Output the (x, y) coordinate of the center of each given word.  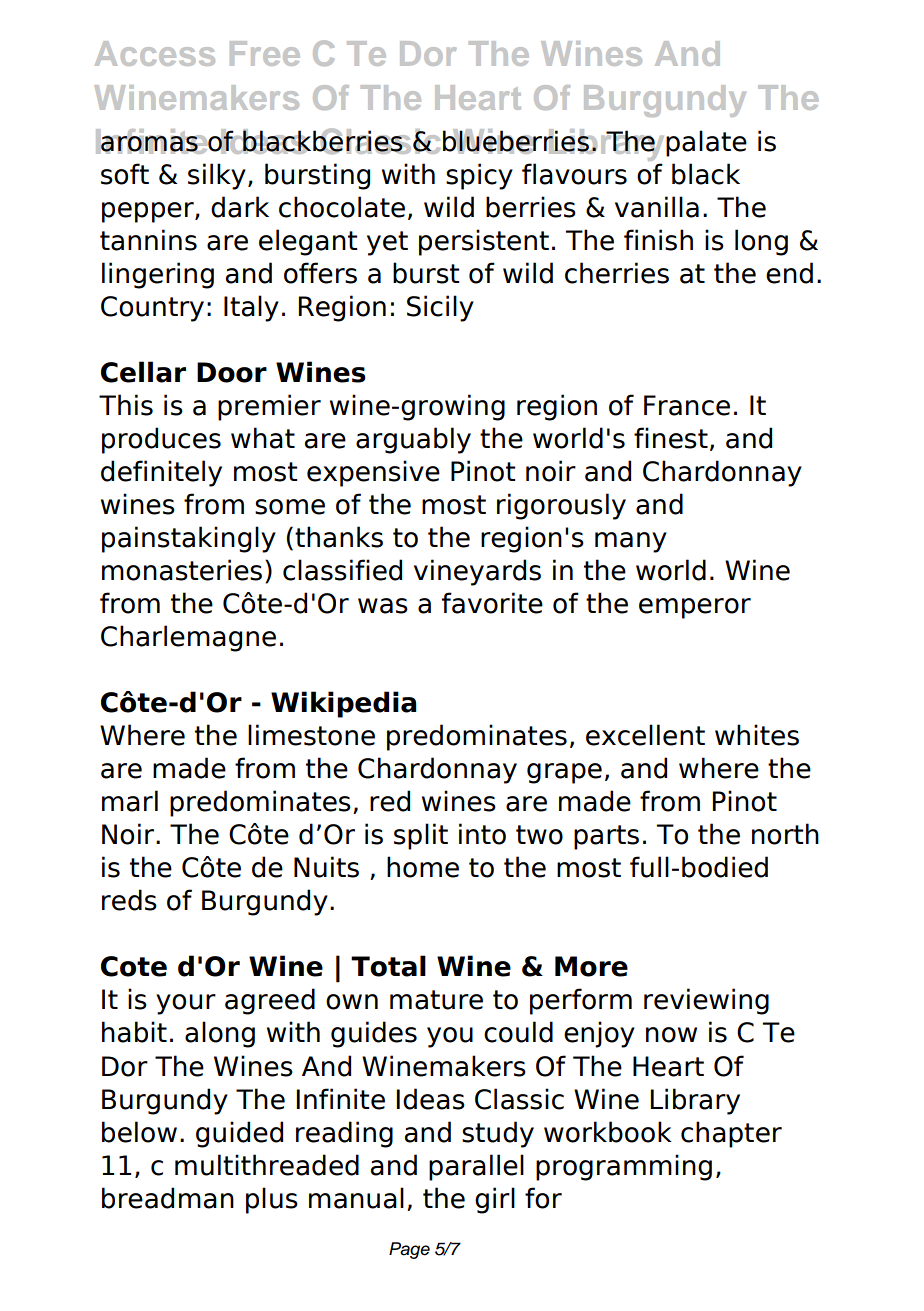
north (785, 834)
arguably (413, 440)
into (482, 834)
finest (671, 438)
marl (130, 801)
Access (155, 53)
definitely (161, 473)
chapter (731, 1134)
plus (272, 1200)
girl (495, 1200)
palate (706, 143)
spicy (479, 176)
